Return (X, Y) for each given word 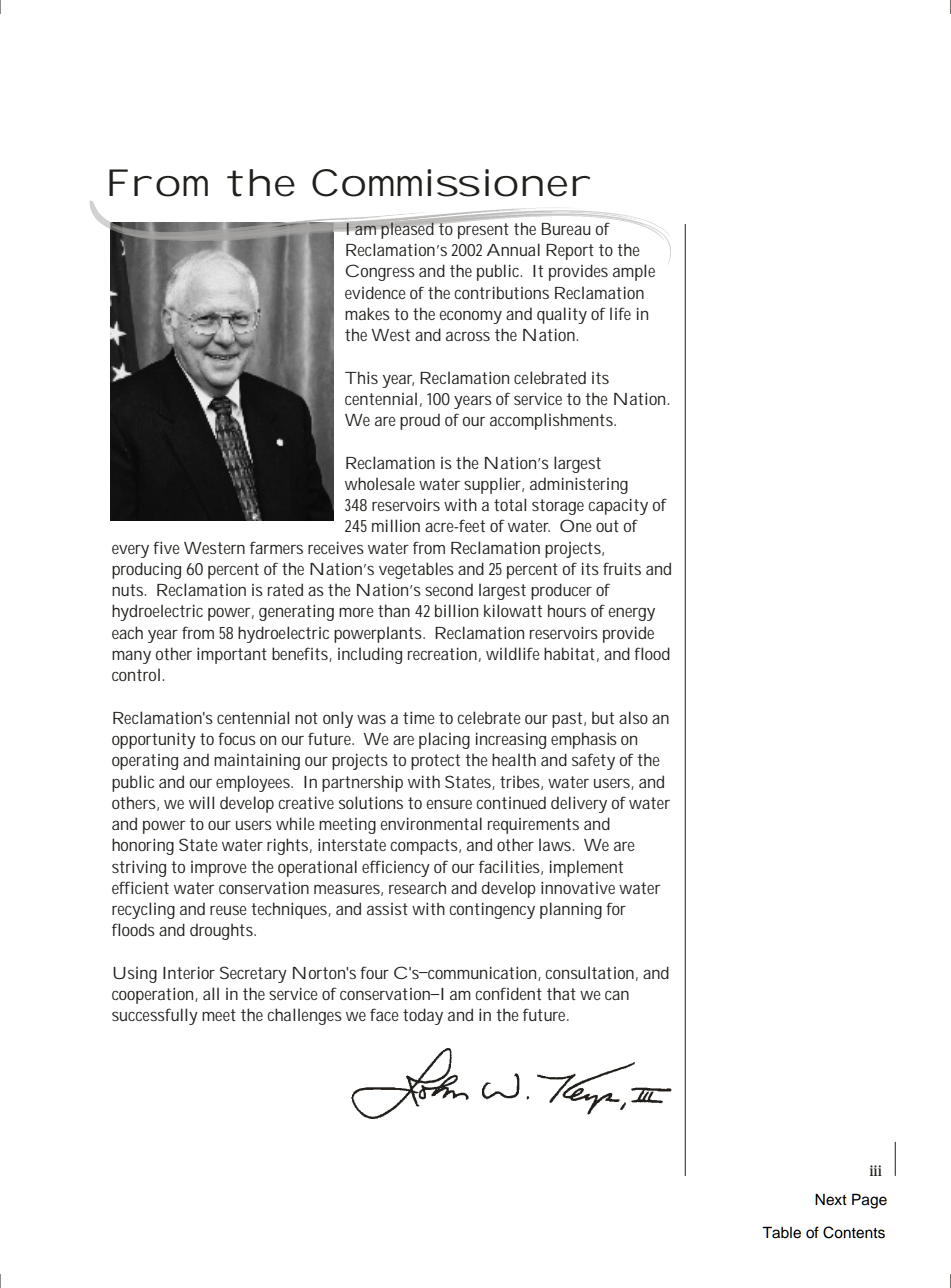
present (483, 230)
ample (634, 272)
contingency (492, 910)
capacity (618, 506)
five (166, 547)
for (616, 908)
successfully (155, 1016)
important (232, 655)
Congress (380, 272)
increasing (511, 740)
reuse (228, 910)
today (423, 1016)
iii (876, 1170)
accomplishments (553, 421)
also (633, 717)
